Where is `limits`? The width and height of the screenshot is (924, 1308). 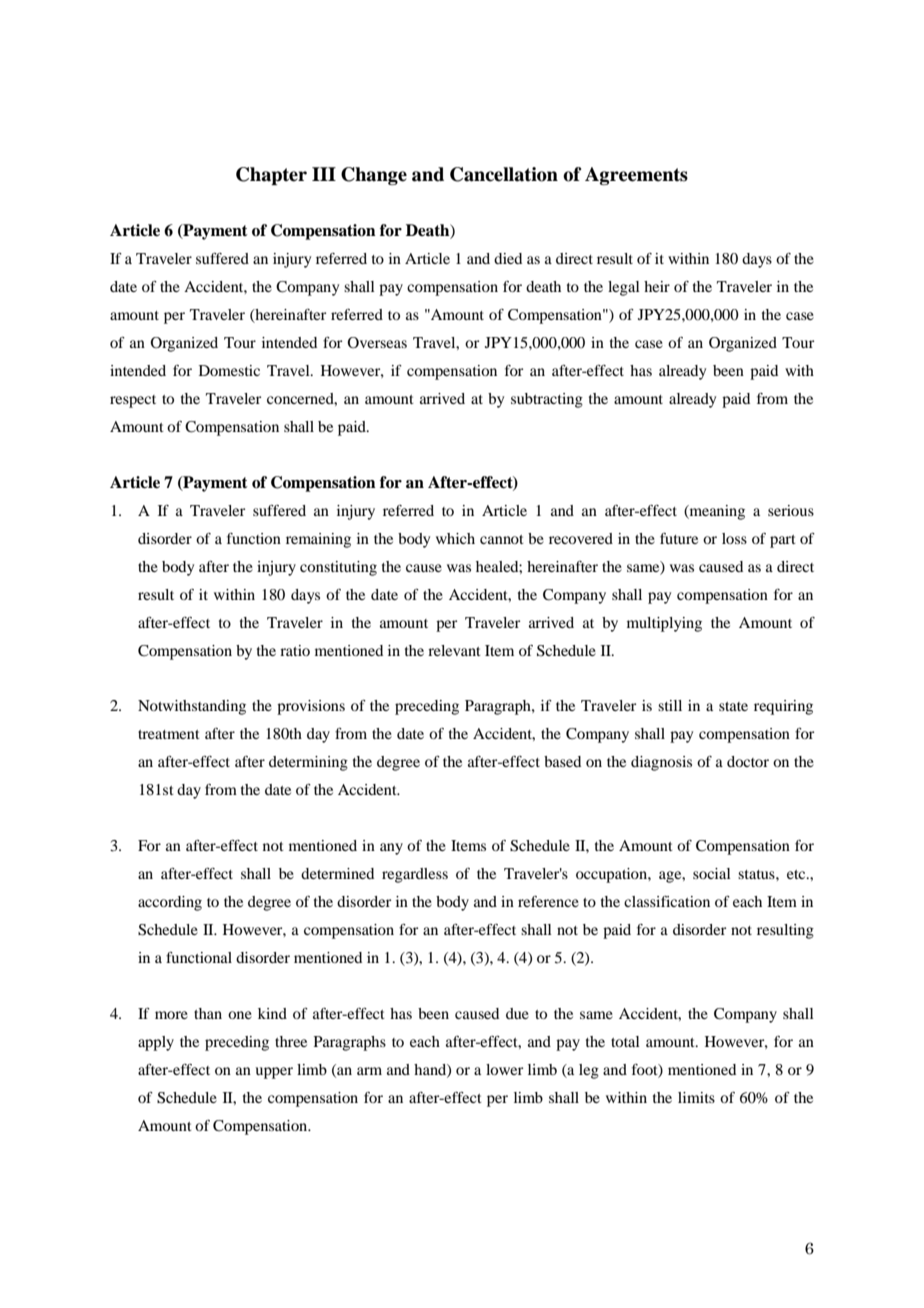 limits is located at coordinates (696, 1097).
